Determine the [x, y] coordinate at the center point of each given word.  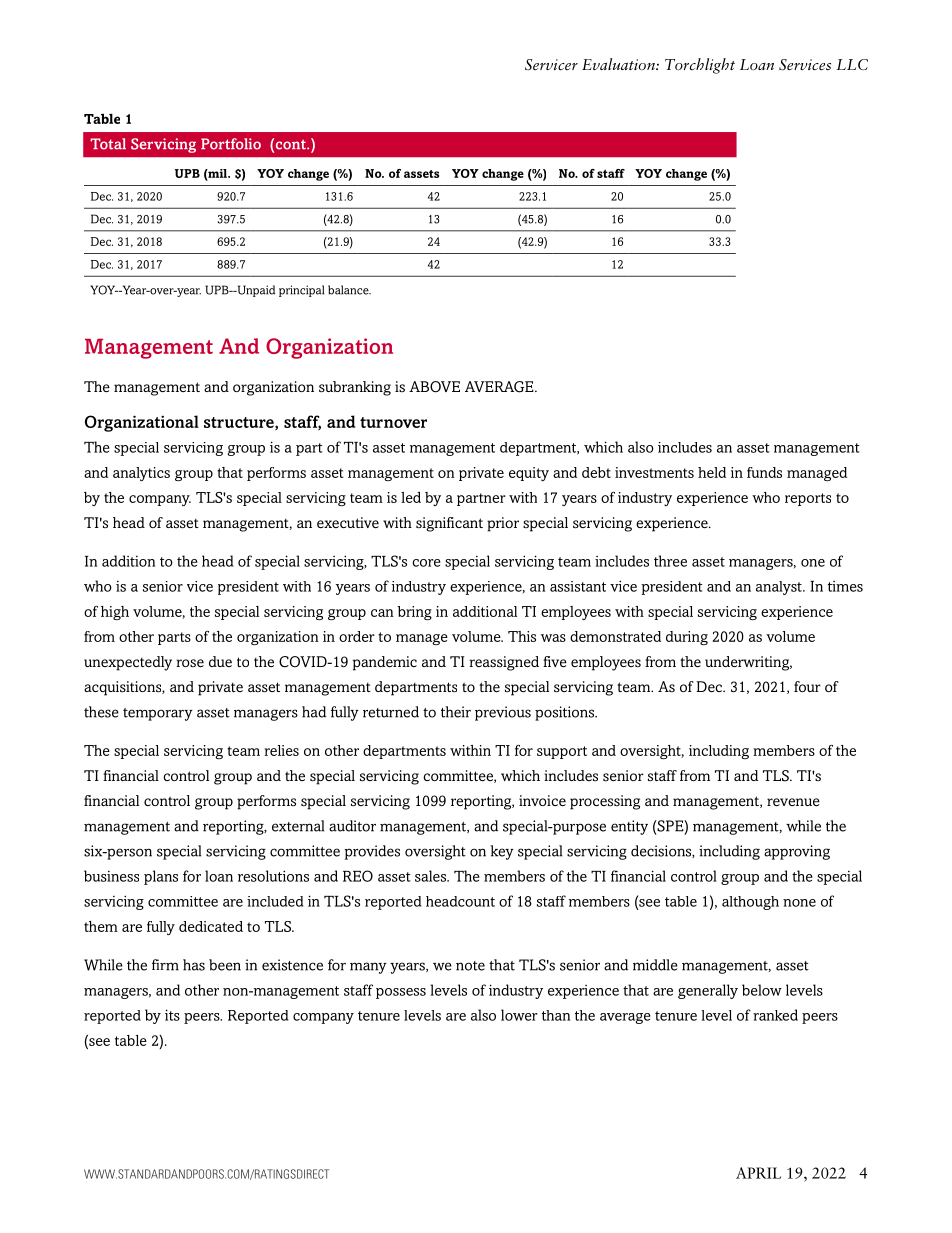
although [750, 903]
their [456, 712]
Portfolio [231, 144]
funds [764, 472]
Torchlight [700, 66]
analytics [141, 474]
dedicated [211, 926]
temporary [158, 714]
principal [301, 291]
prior [503, 524]
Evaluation [619, 64]
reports [808, 499]
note [470, 966]
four [807, 686]
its [172, 1015]
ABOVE [434, 387]
